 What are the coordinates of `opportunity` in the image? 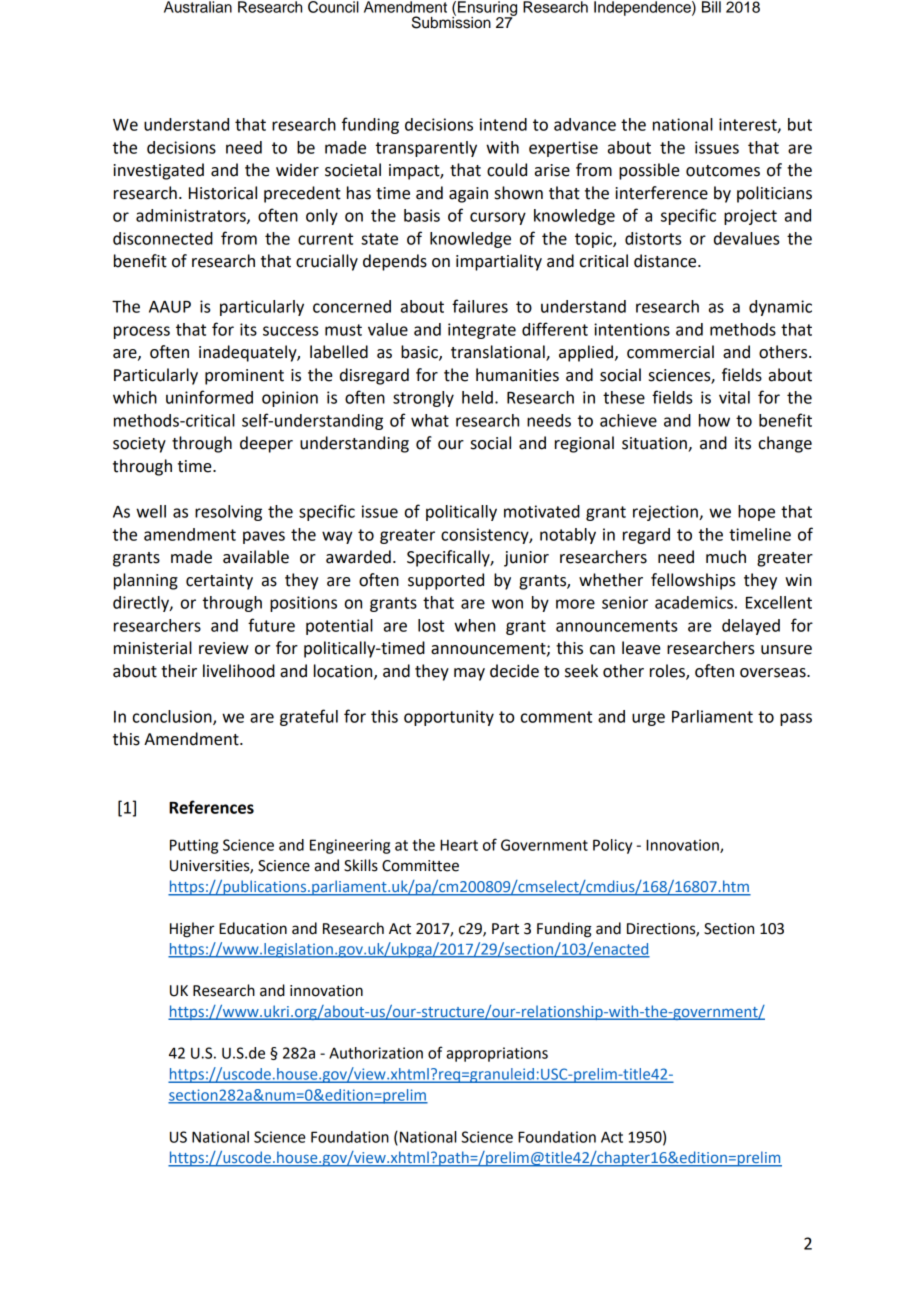 It's located at (449, 718).
